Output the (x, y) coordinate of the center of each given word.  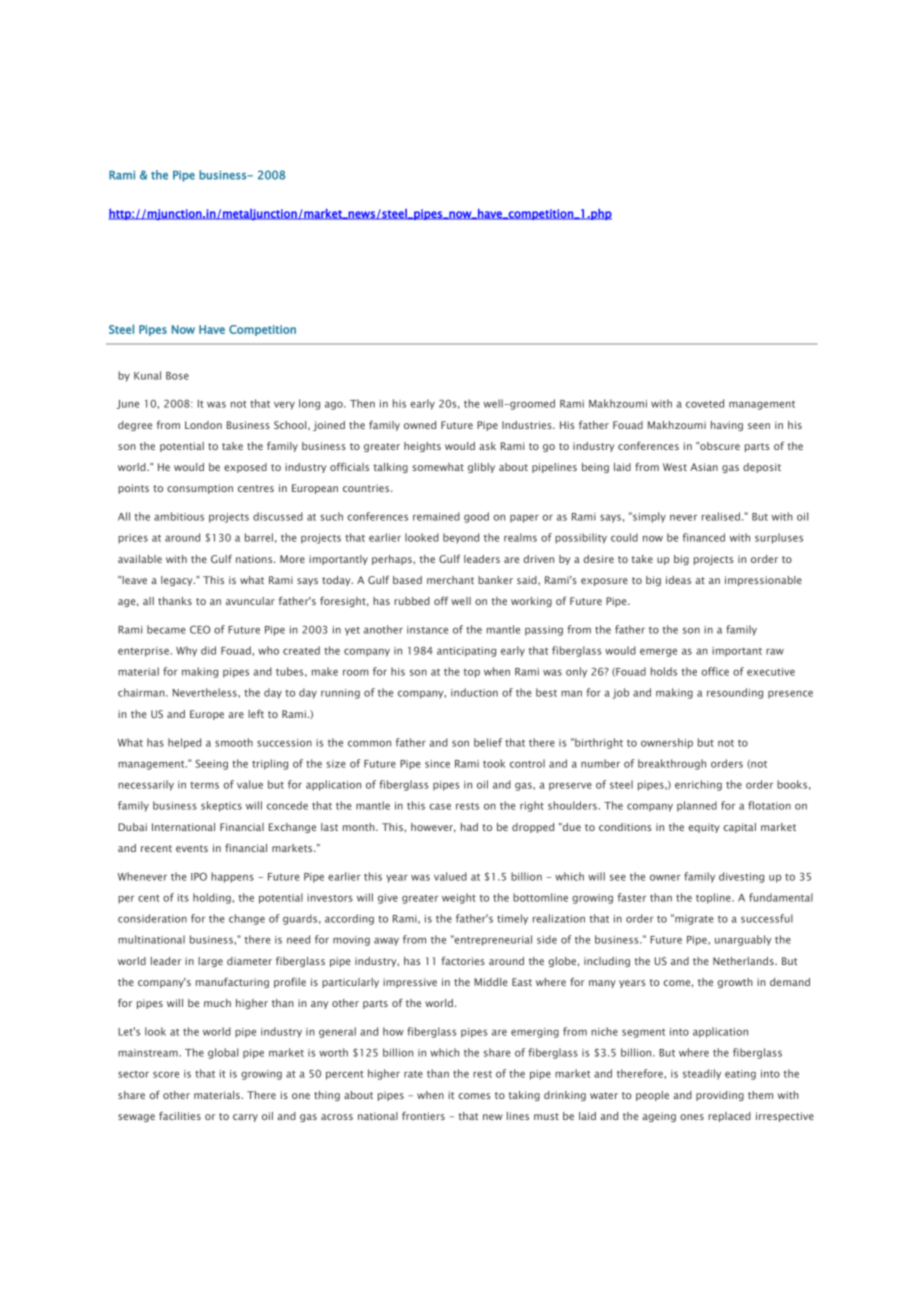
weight (459, 898)
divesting (741, 877)
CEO (200, 629)
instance (427, 630)
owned (420, 425)
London (203, 425)
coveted (705, 403)
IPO (199, 876)
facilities (180, 1116)
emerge (658, 652)
